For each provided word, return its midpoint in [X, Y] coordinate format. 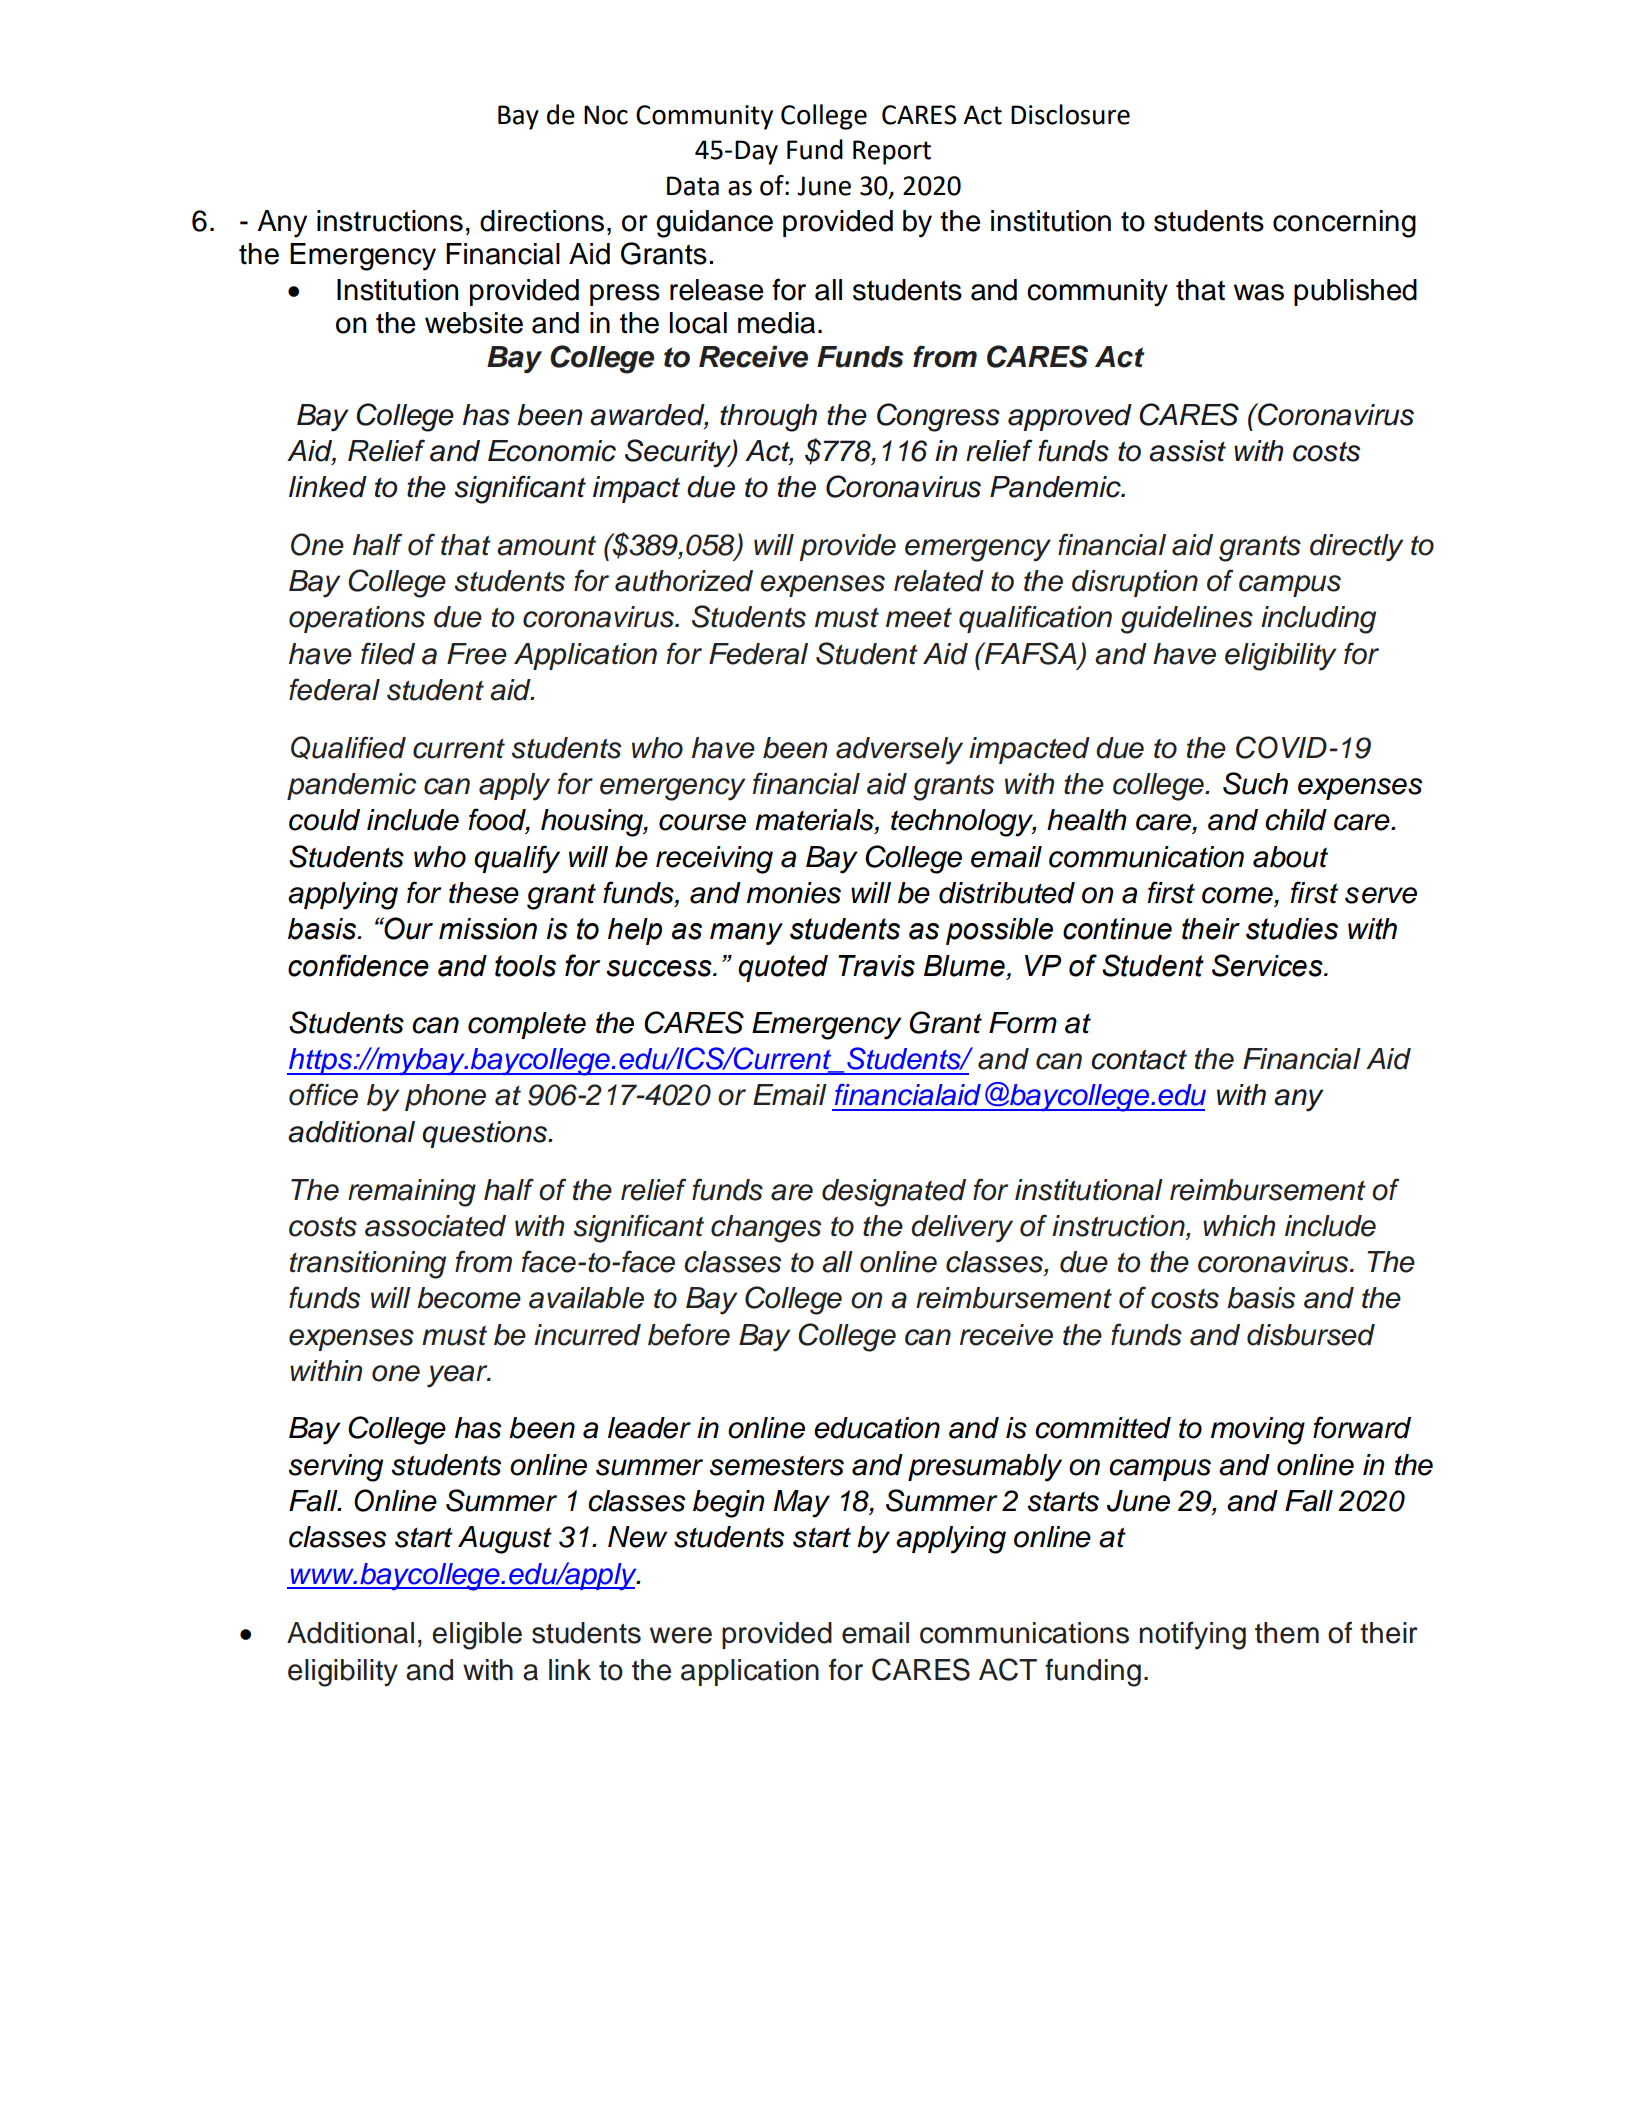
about [1290, 857]
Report [892, 152]
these [484, 893]
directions [542, 221]
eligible [477, 1636]
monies [794, 893]
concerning [1344, 224]
